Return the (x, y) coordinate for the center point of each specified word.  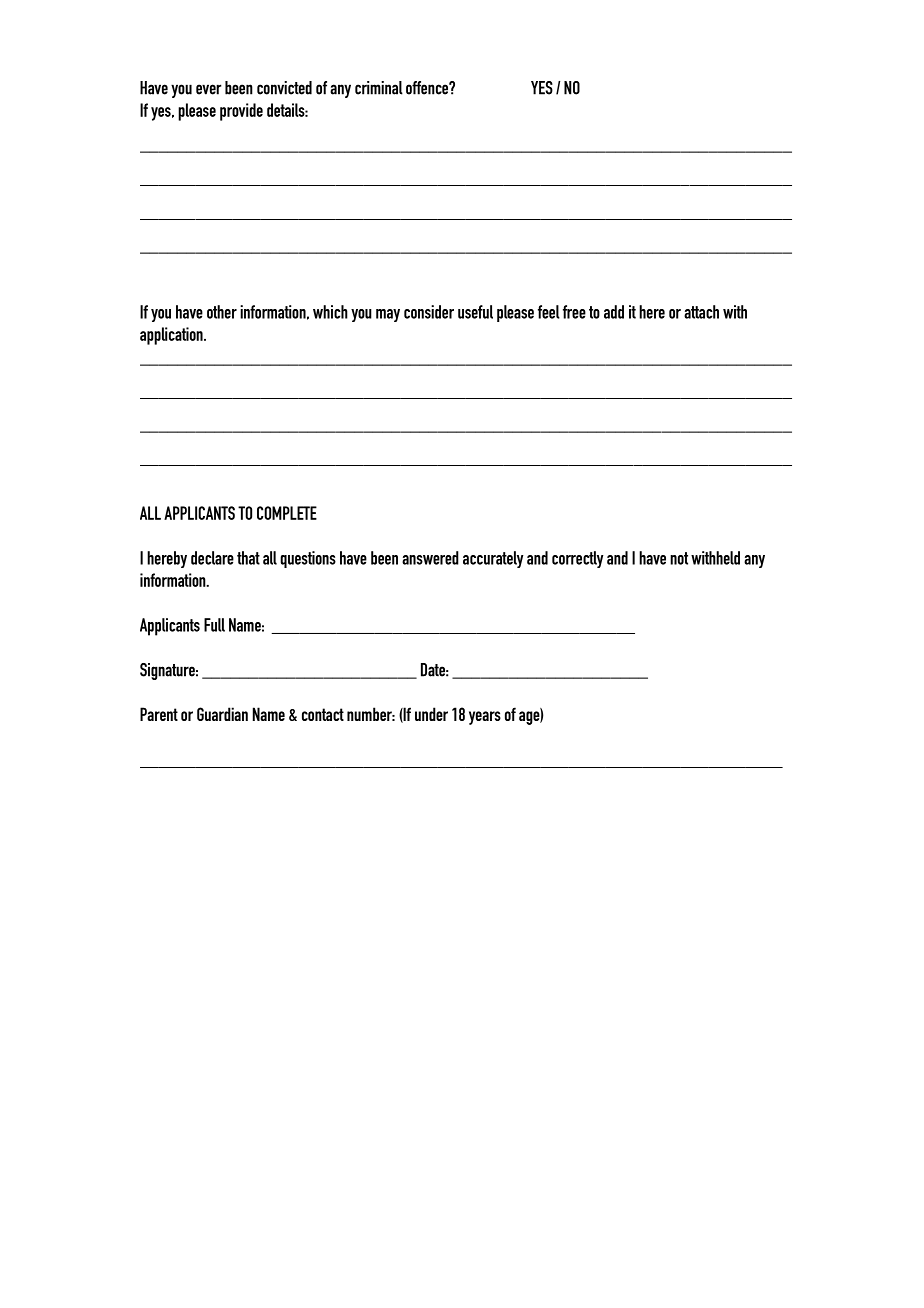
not (679, 558)
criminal (379, 88)
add (614, 312)
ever (209, 89)
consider (429, 312)
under (431, 714)
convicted (284, 88)
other (222, 312)
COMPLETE (287, 513)
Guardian (222, 714)
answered (430, 558)
